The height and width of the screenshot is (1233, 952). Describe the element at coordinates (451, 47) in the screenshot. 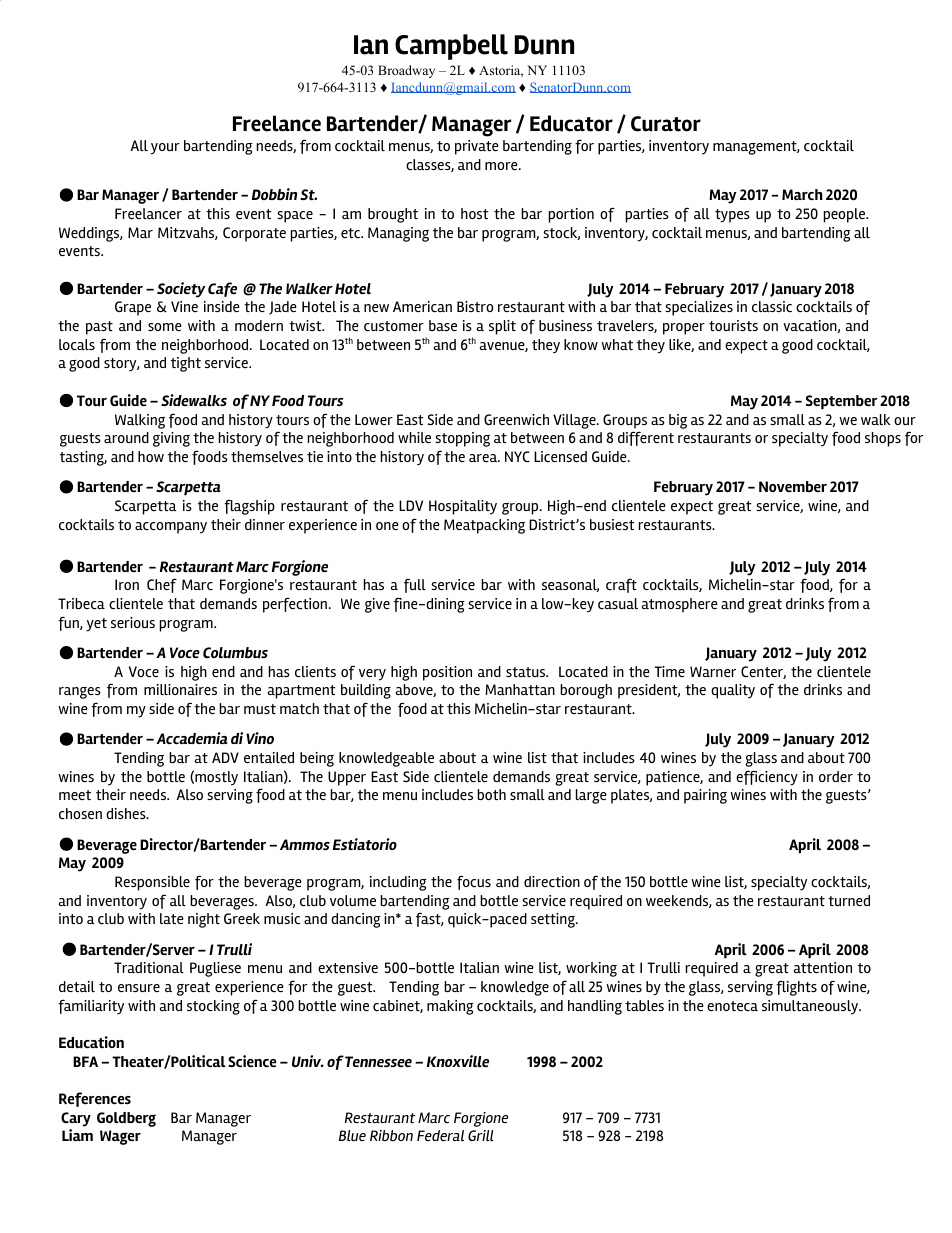

I see `Campbell` at that location.
